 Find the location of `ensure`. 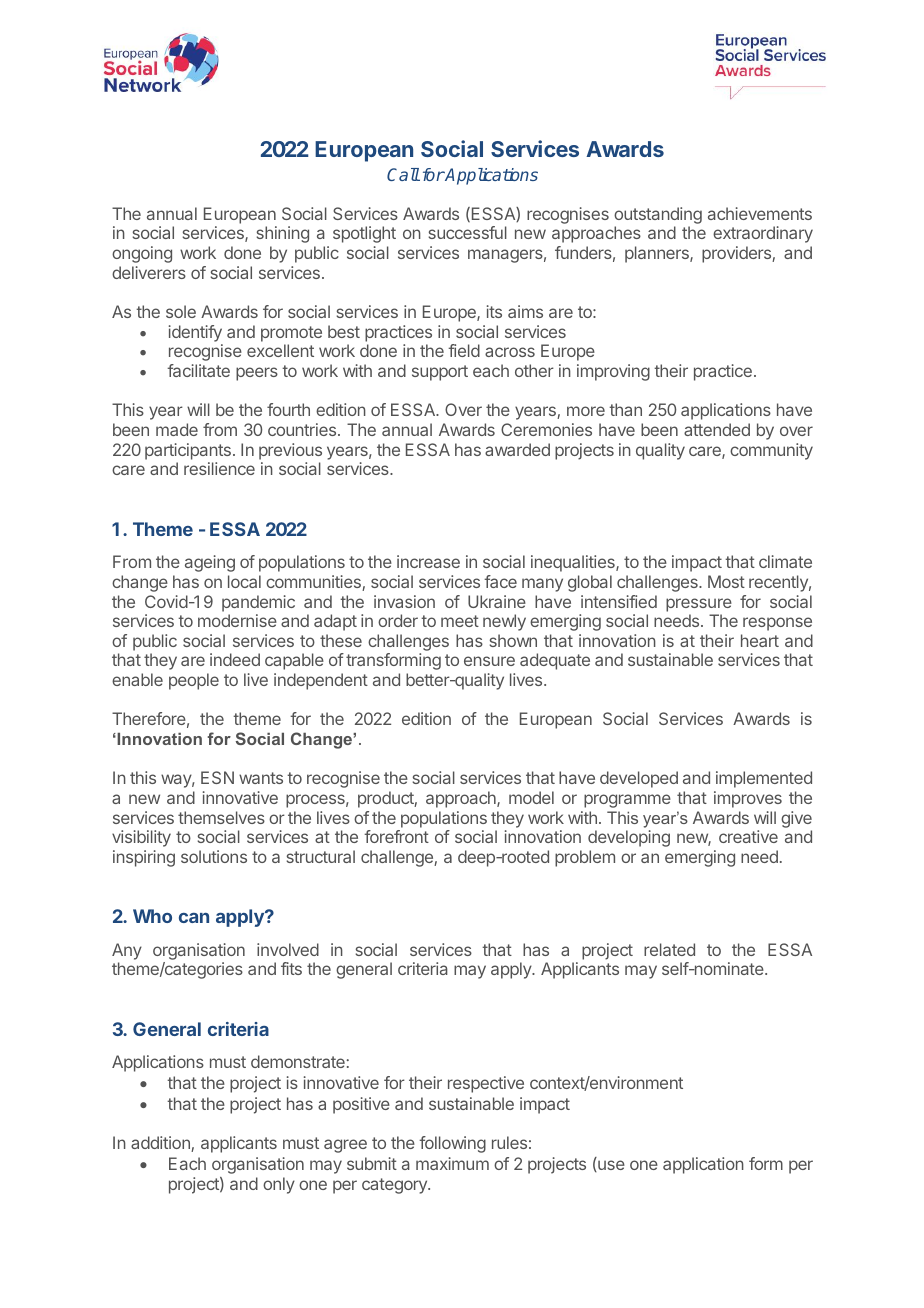

ensure is located at coordinates (489, 661).
